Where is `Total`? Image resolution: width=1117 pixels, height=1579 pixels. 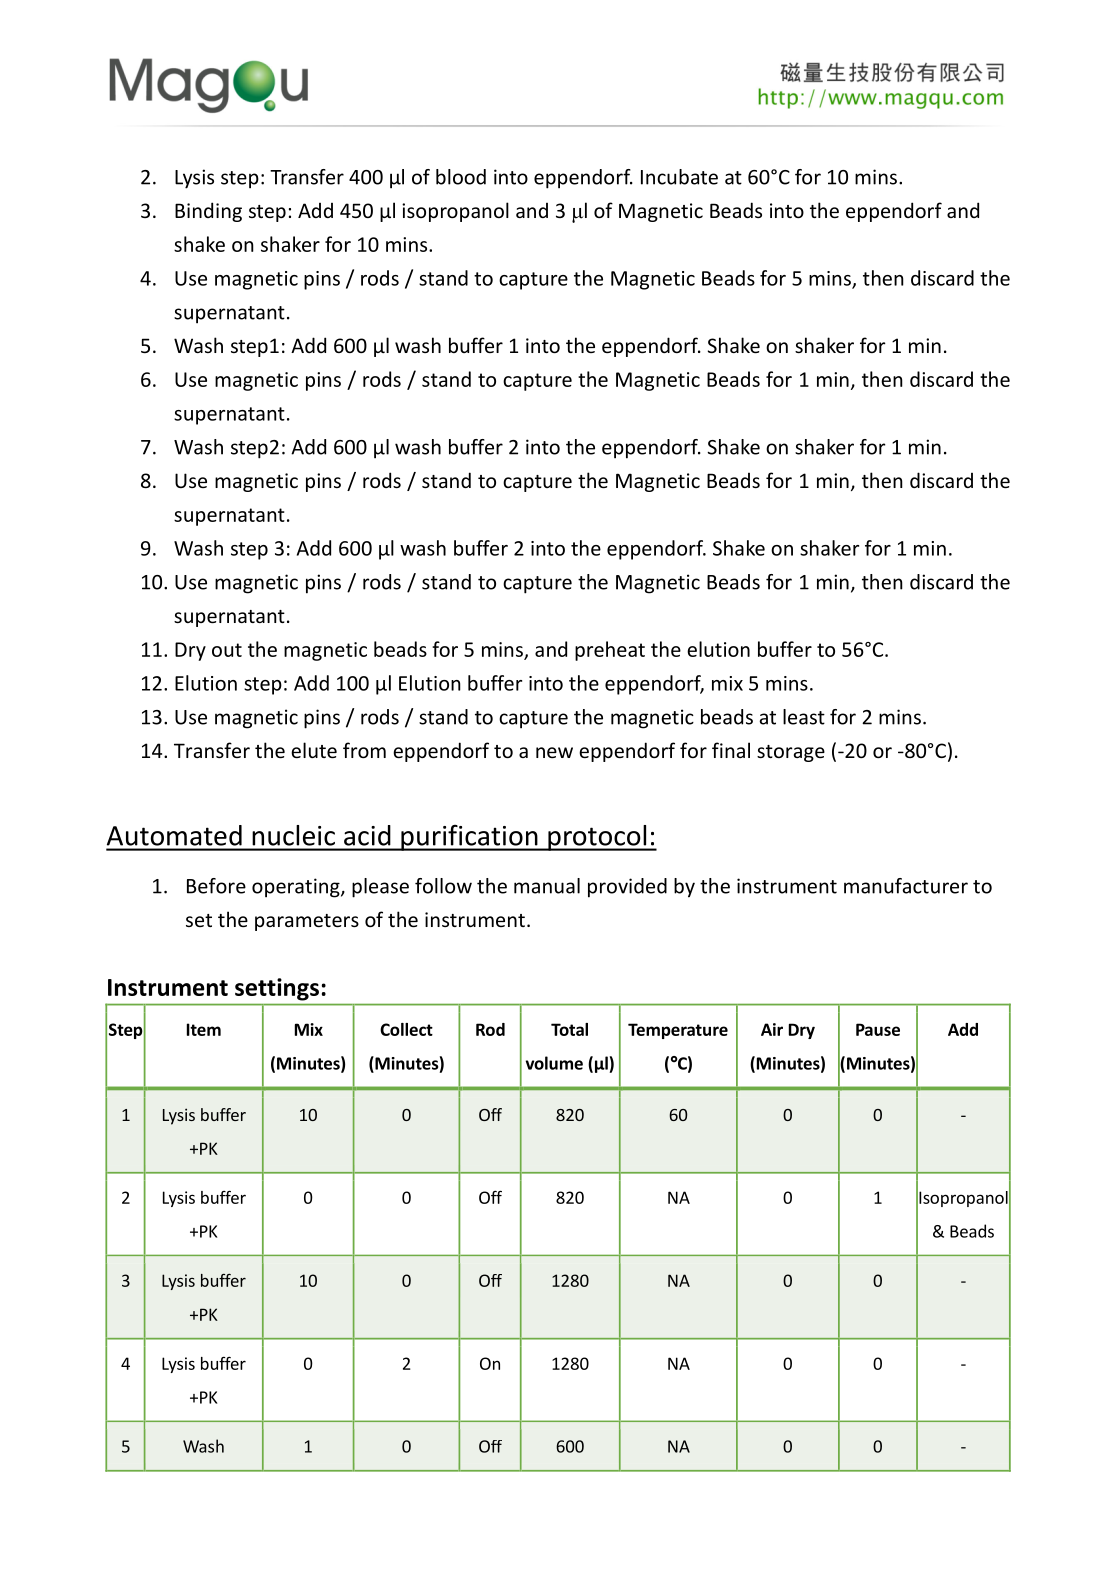
Total is located at coordinates (569, 1029).
